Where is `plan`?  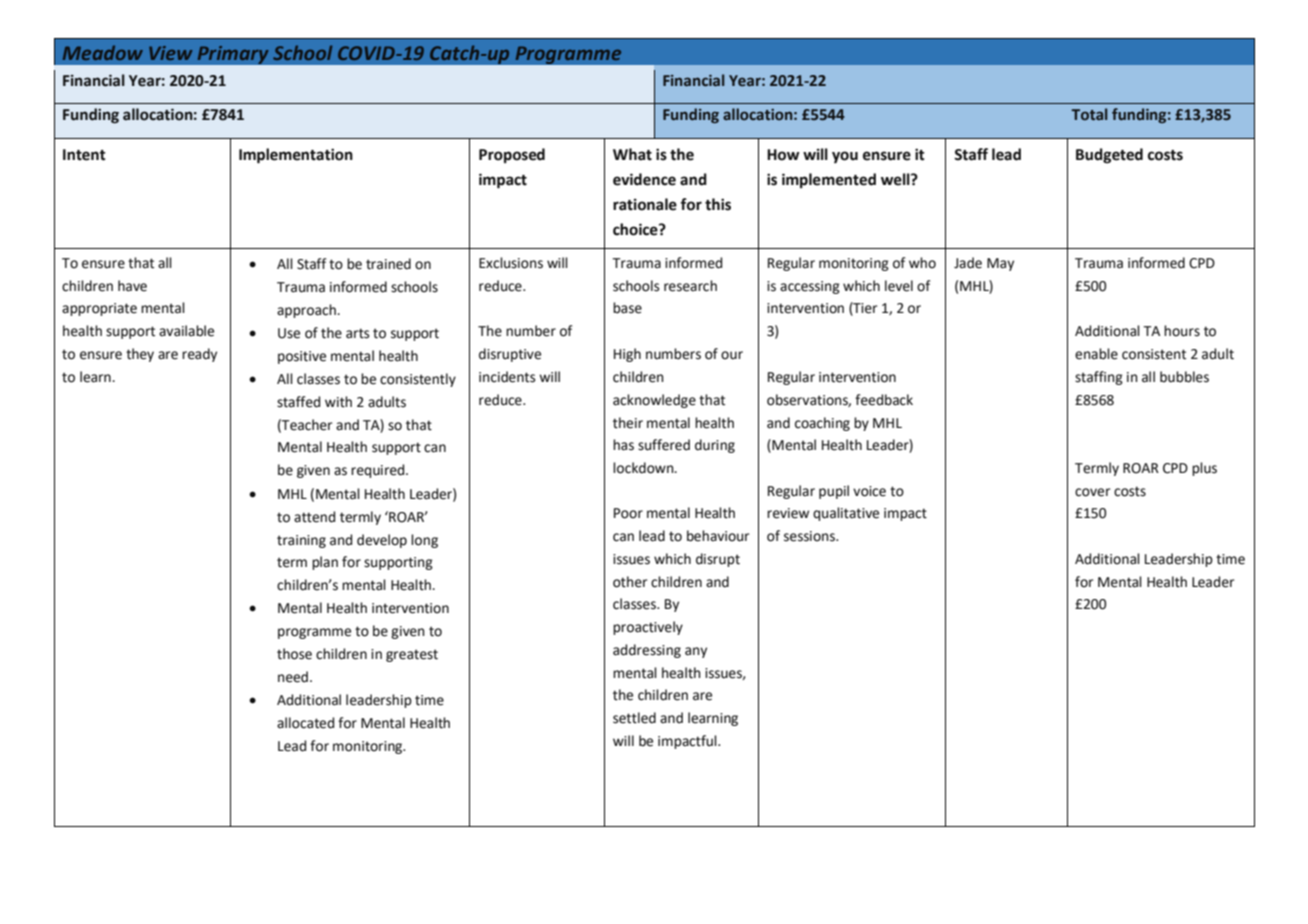
plan is located at coordinates (325, 563).
